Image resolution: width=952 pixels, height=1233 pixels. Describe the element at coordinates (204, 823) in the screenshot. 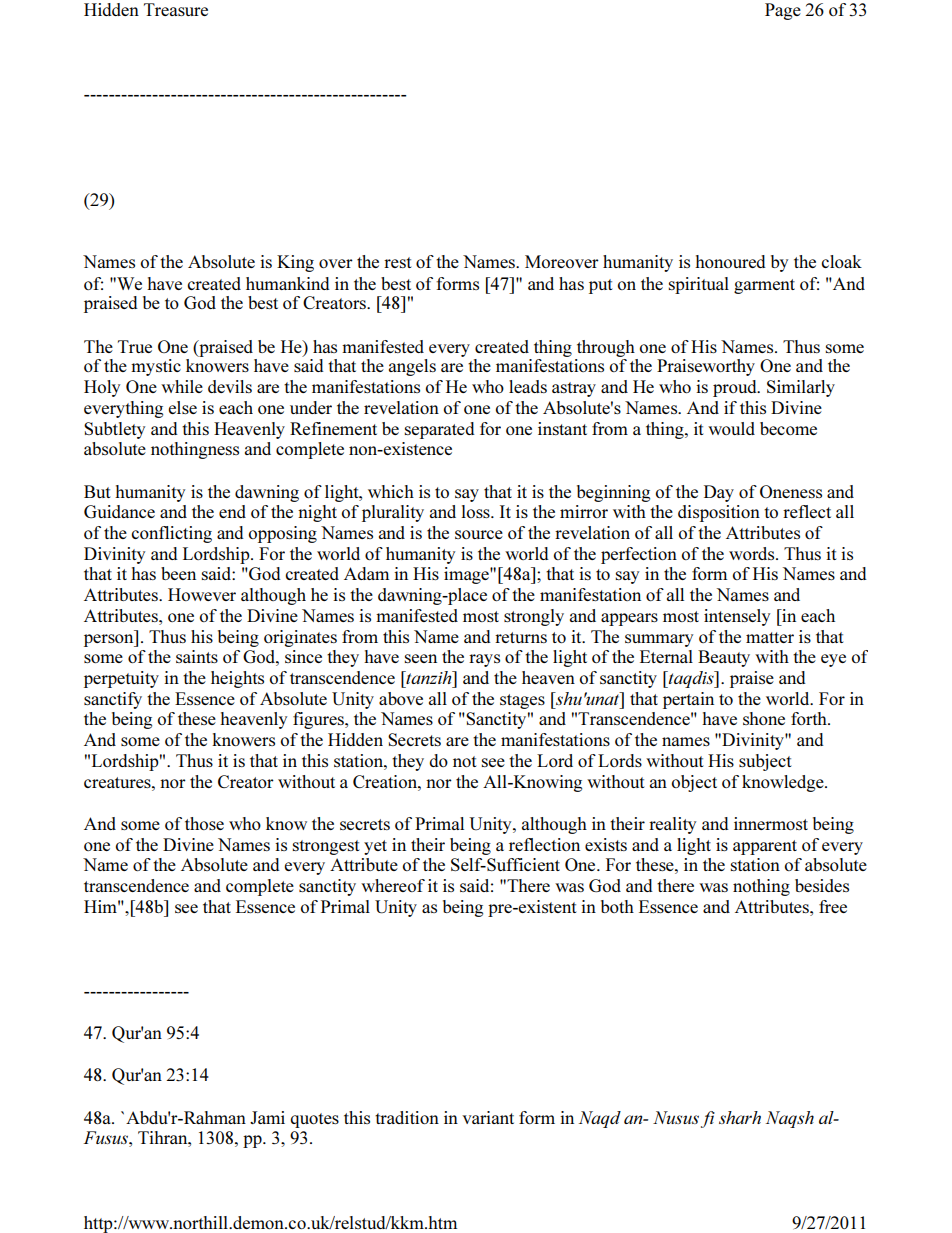

I see `those` at that location.
